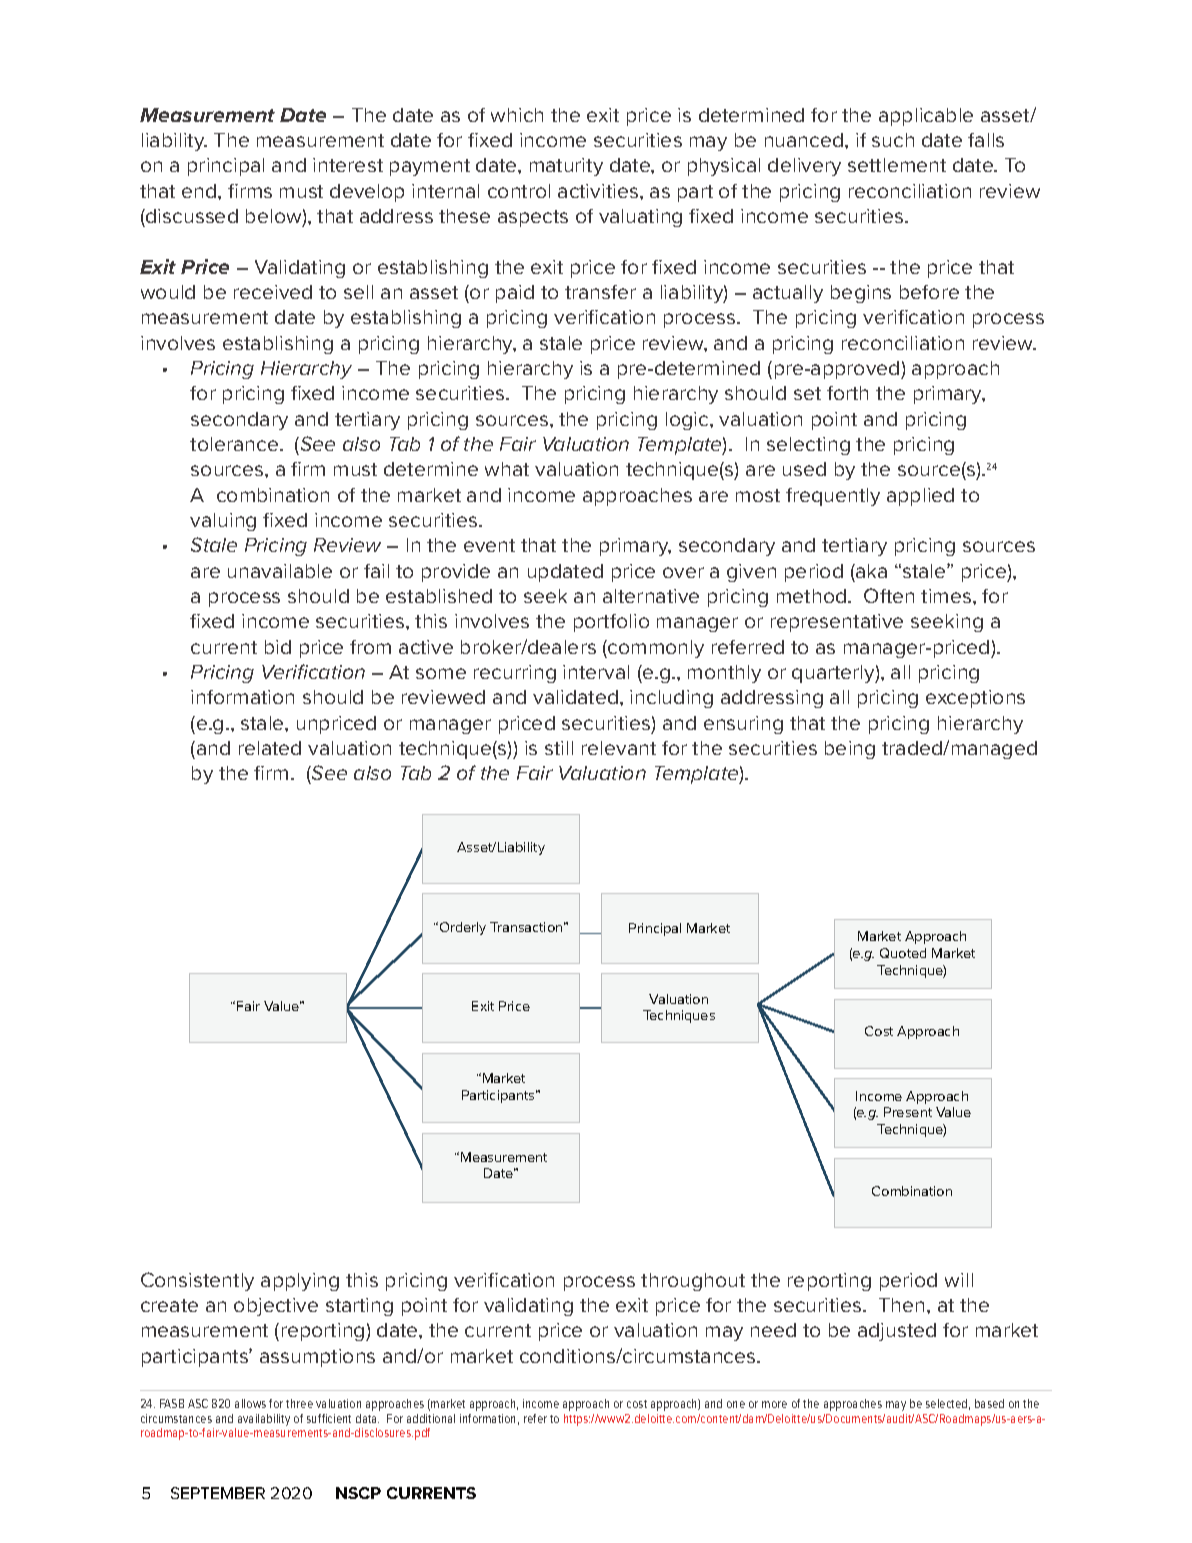 The height and width of the screenshot is (1543, 1192). Describe the element at coordinates (897, 165) in the screenshot. I see `settlement` at that location.
